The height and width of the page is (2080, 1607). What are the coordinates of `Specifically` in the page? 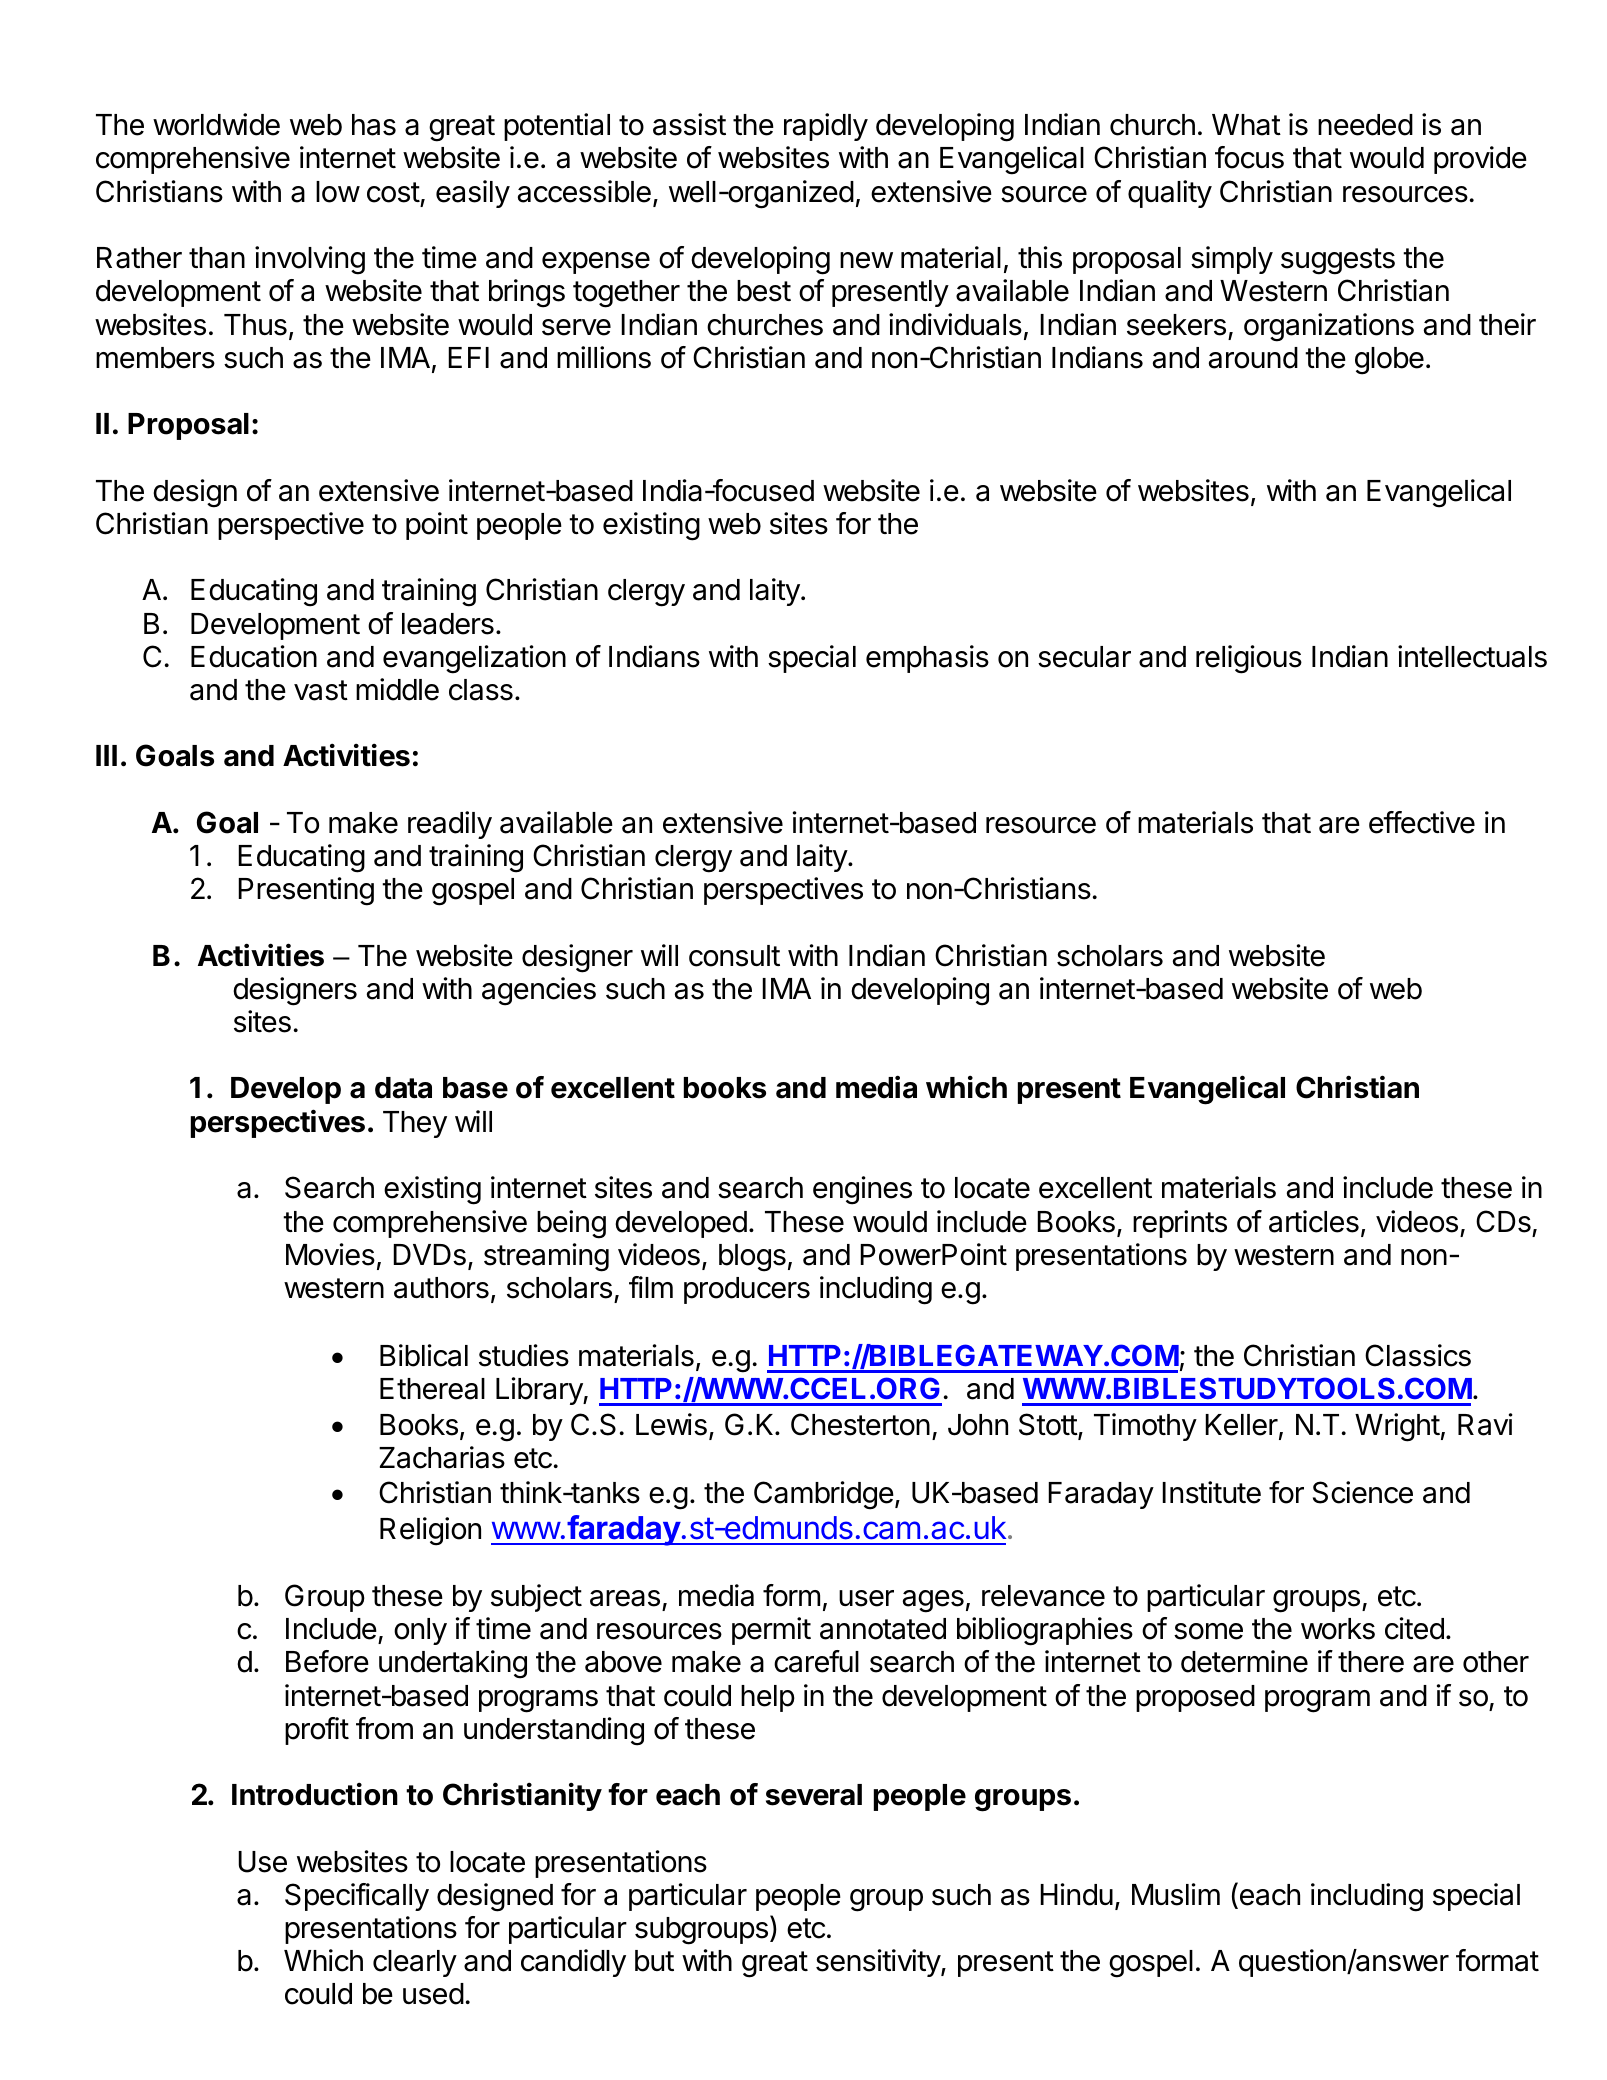 It's located at (357, 1897).
